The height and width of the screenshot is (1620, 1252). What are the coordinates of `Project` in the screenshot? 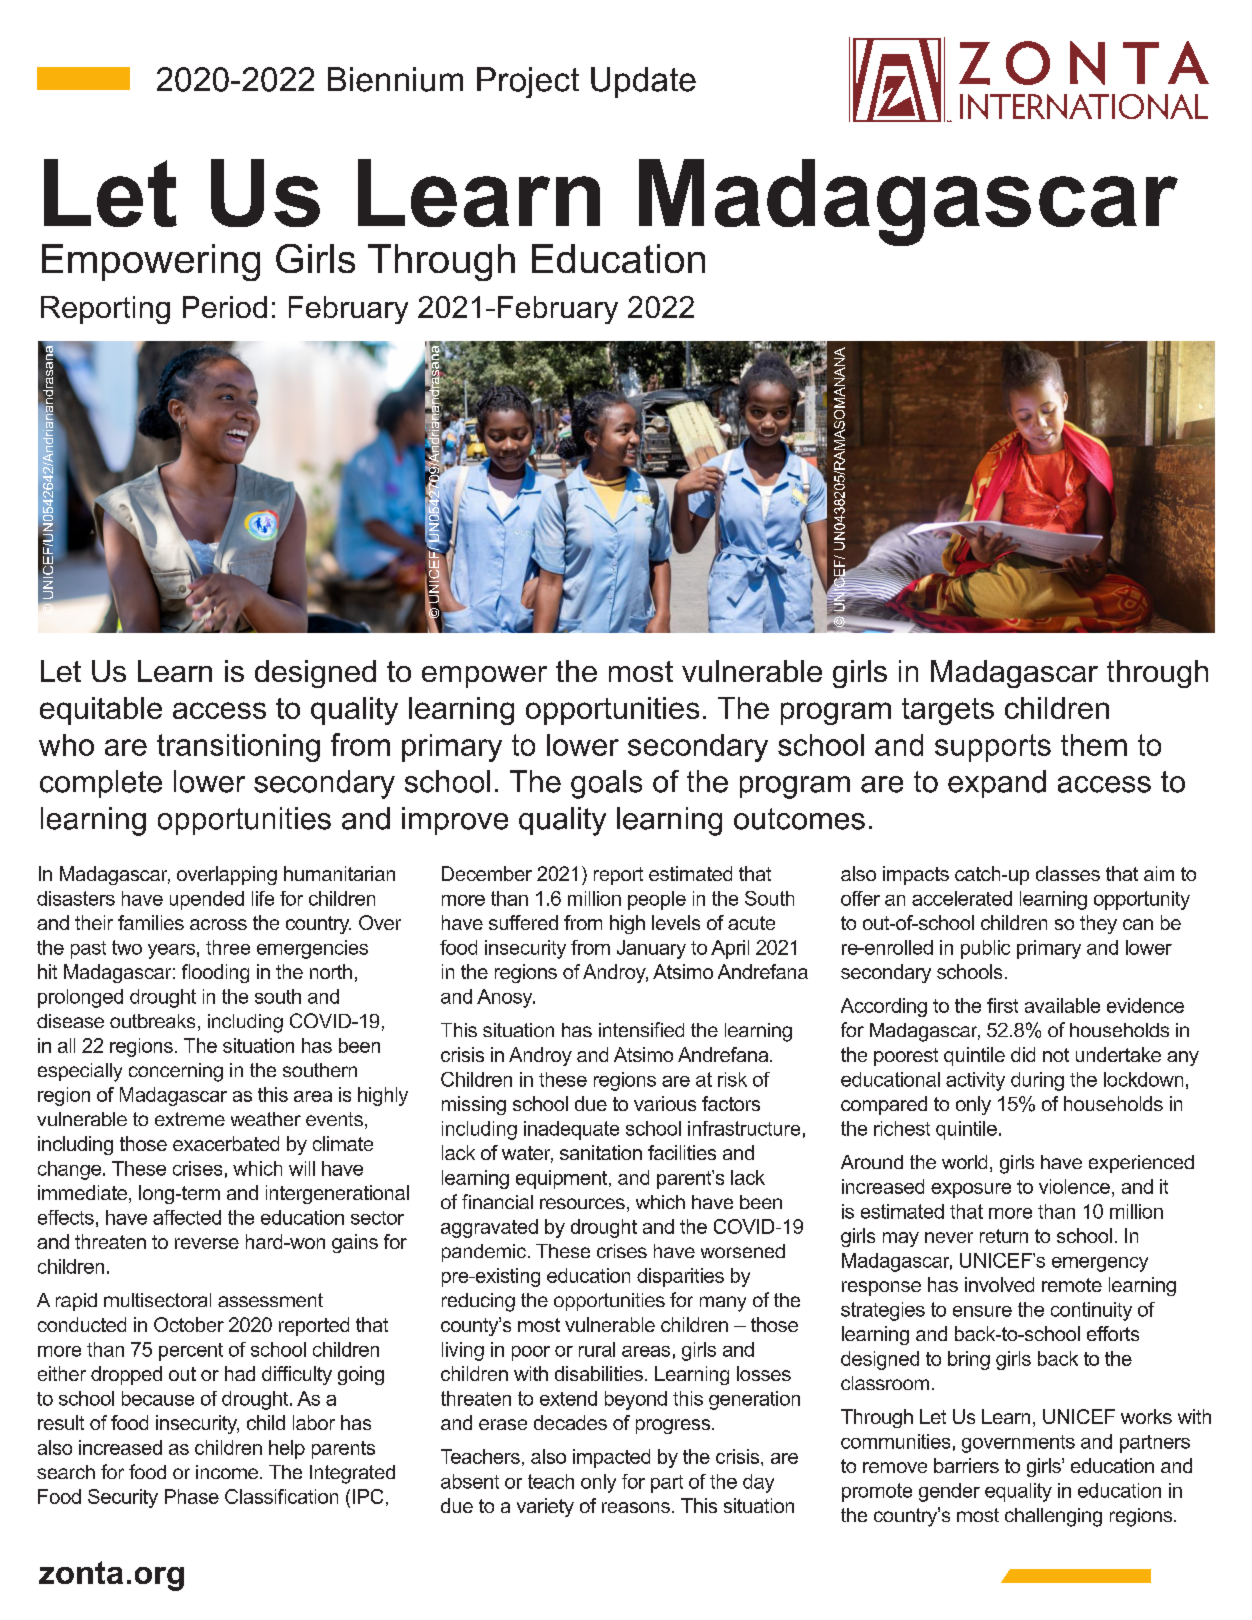 It's located at (528, 82).
